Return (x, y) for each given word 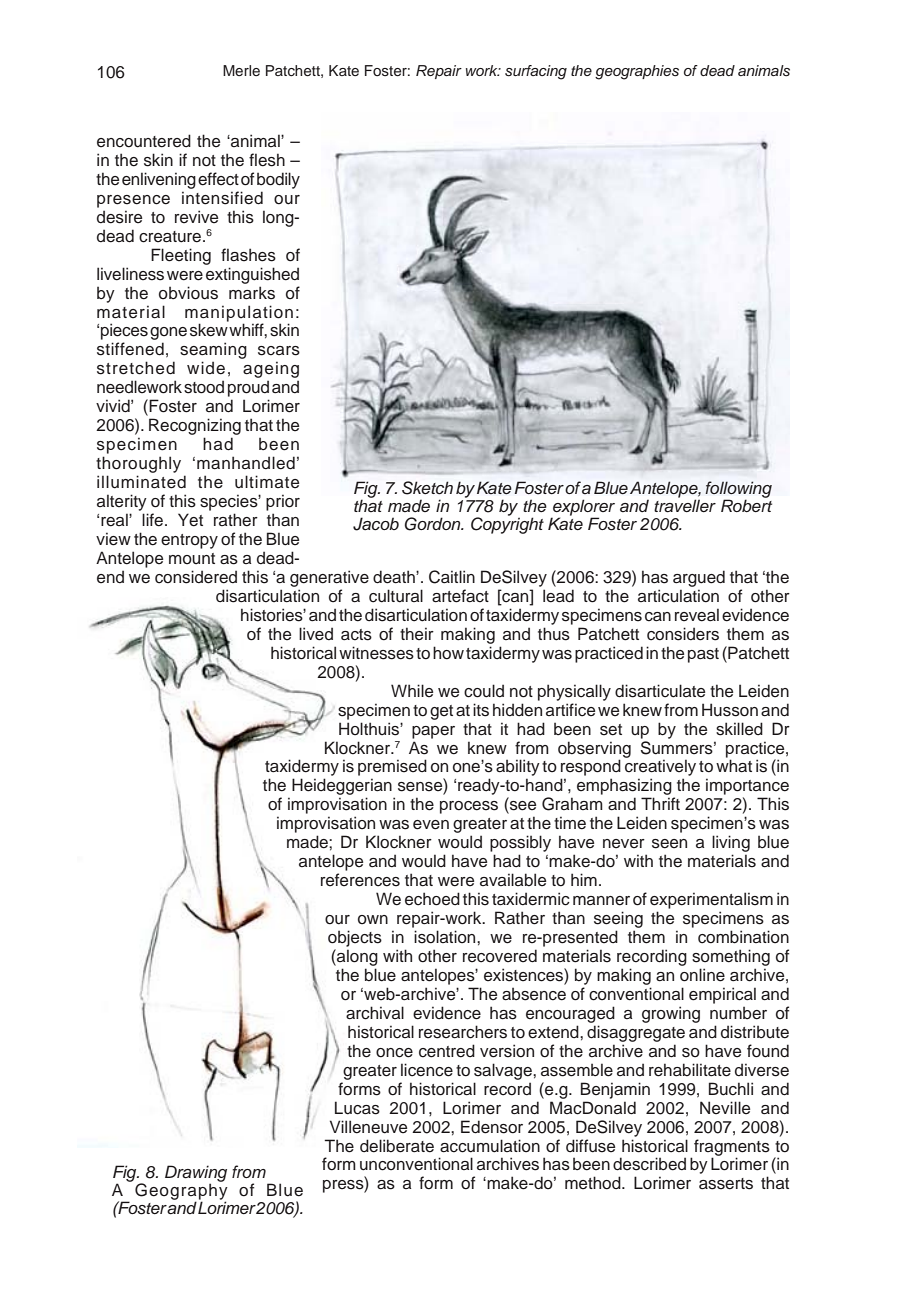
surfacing (536, 72)
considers (683, 634)
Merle (241, 70)
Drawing (196, 1174)
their (417, 634)
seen (669, 844)
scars (279, 351)
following (738, 491)
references (360, 880)
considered (196, 577)
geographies (637, 72)
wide (206, 368)
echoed (432, 899)
